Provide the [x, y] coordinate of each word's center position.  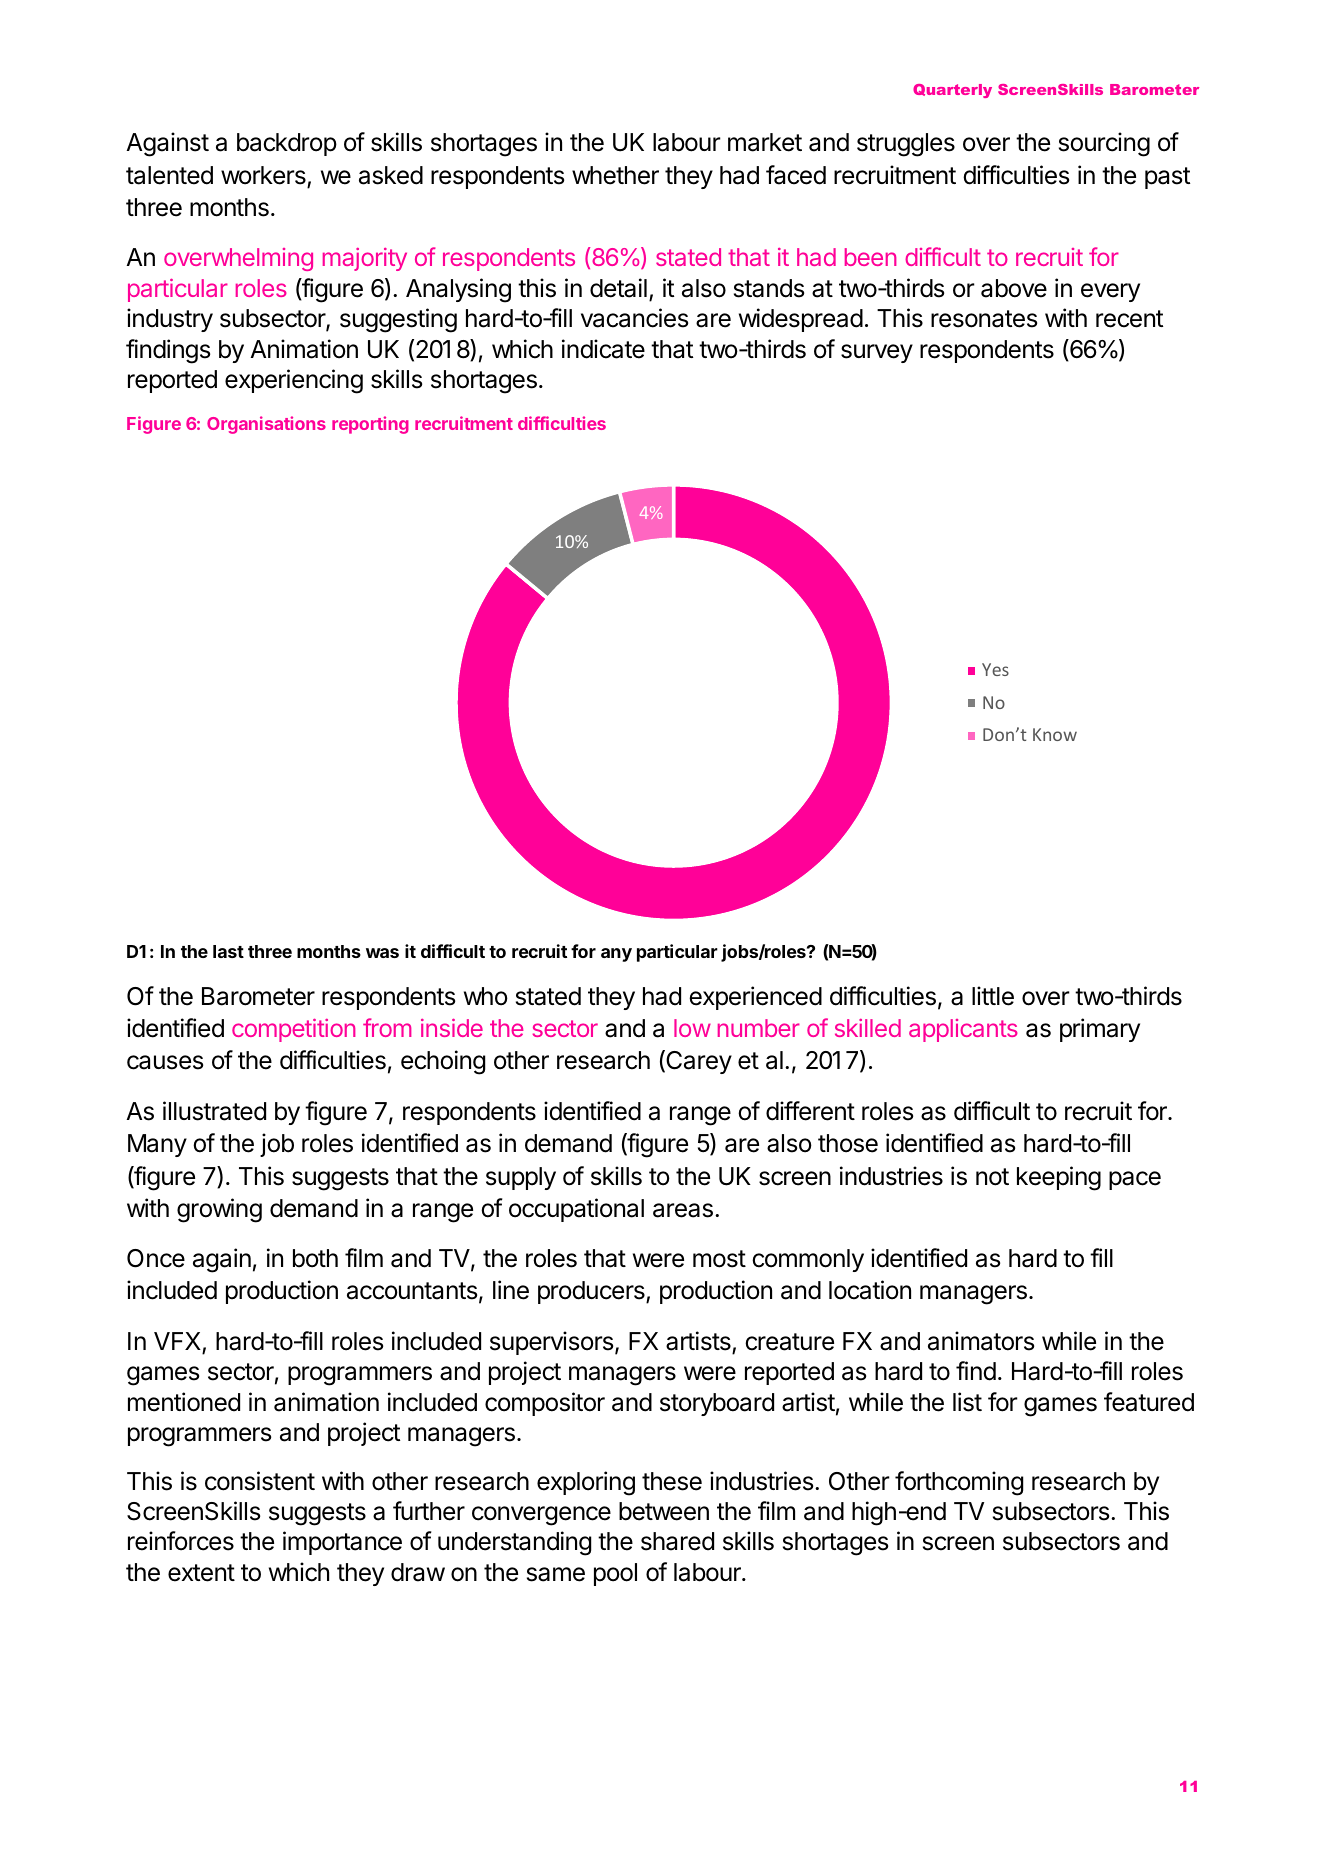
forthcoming [959, 1483]
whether [615, 175]
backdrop [287, 144]
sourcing [1104, 144]
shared [677, 1541]
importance [342, 1543]
